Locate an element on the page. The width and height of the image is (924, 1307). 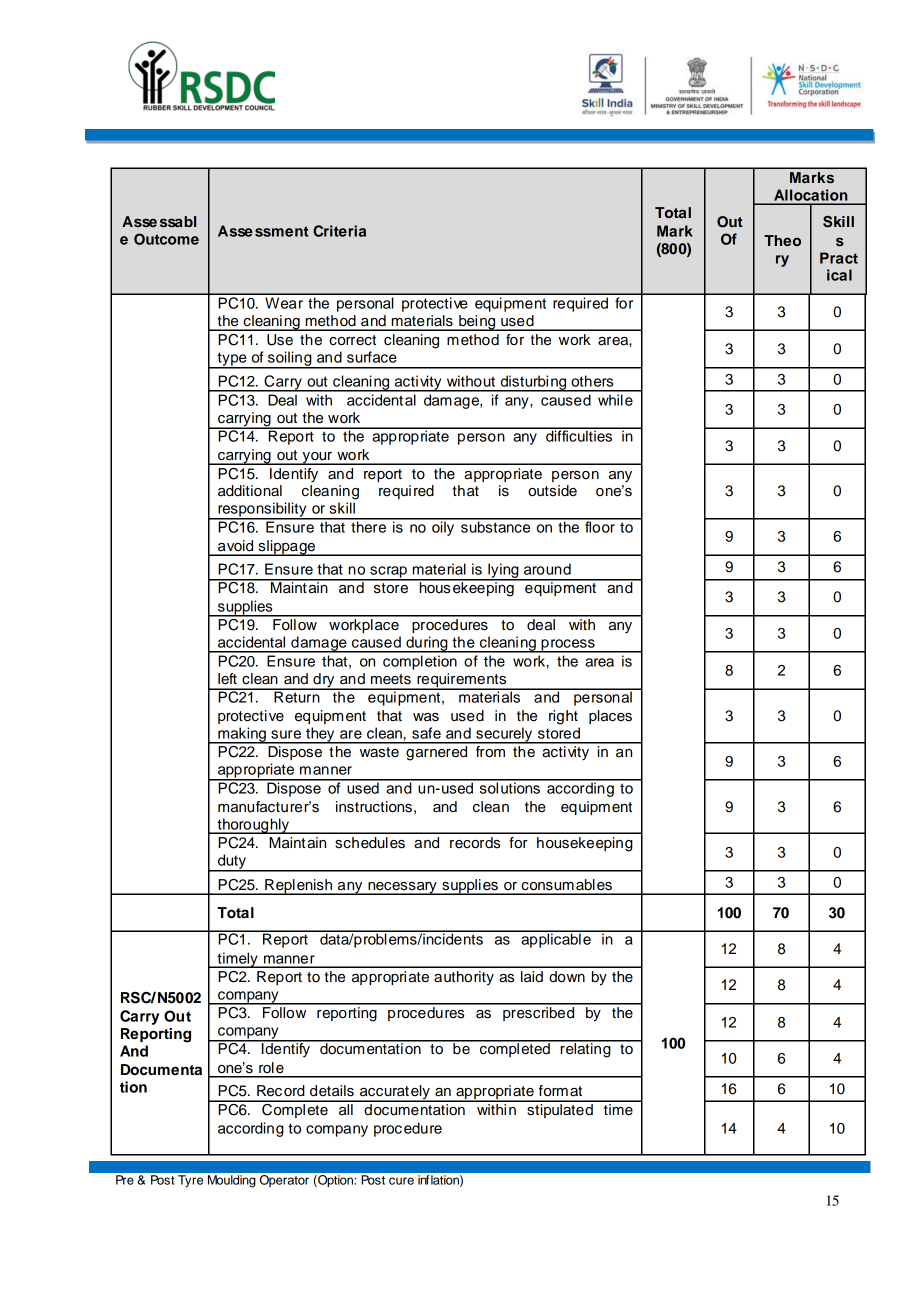
Theo is located at coordinates (782, 240).
